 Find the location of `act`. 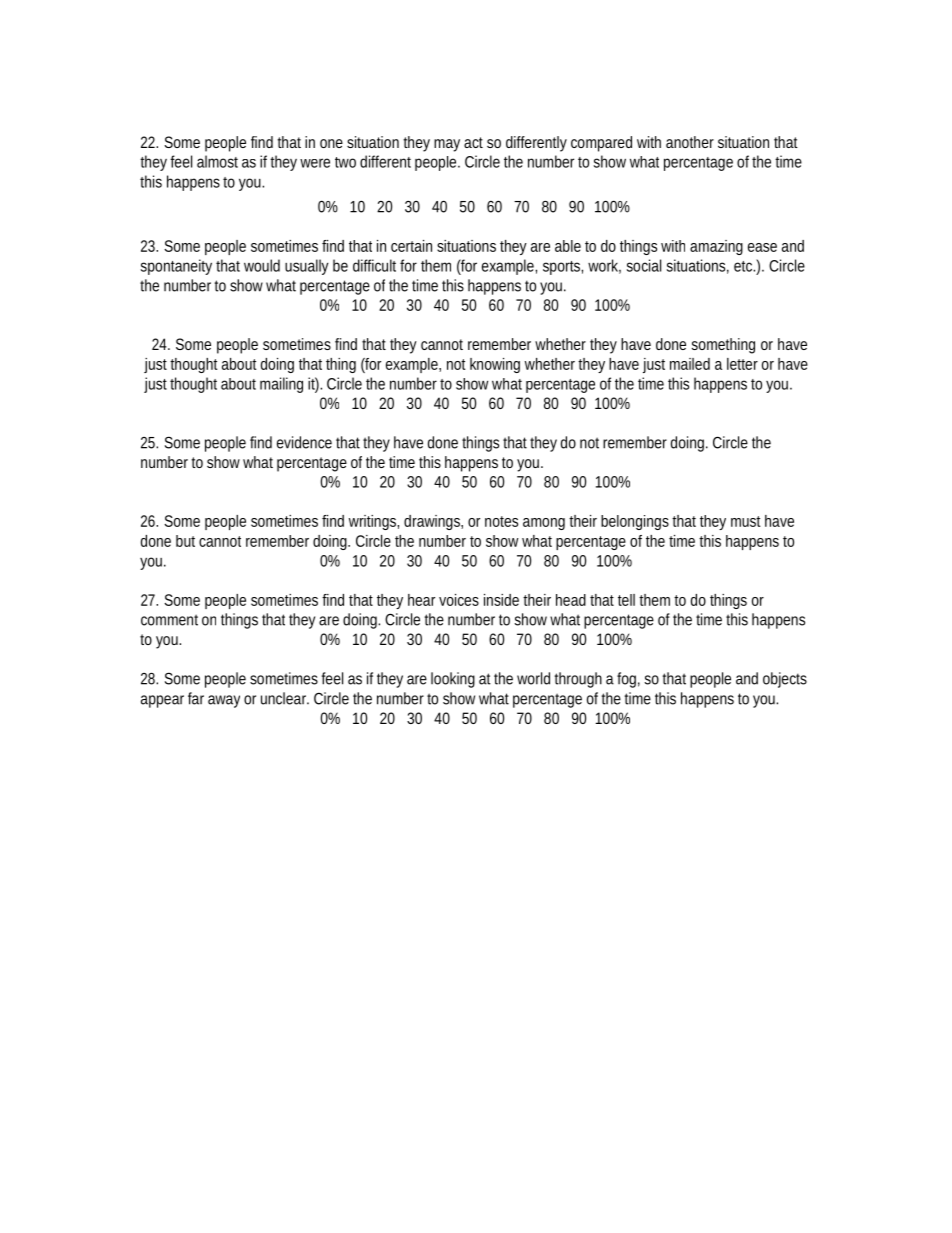

act is located at coordinates (473, 142).
